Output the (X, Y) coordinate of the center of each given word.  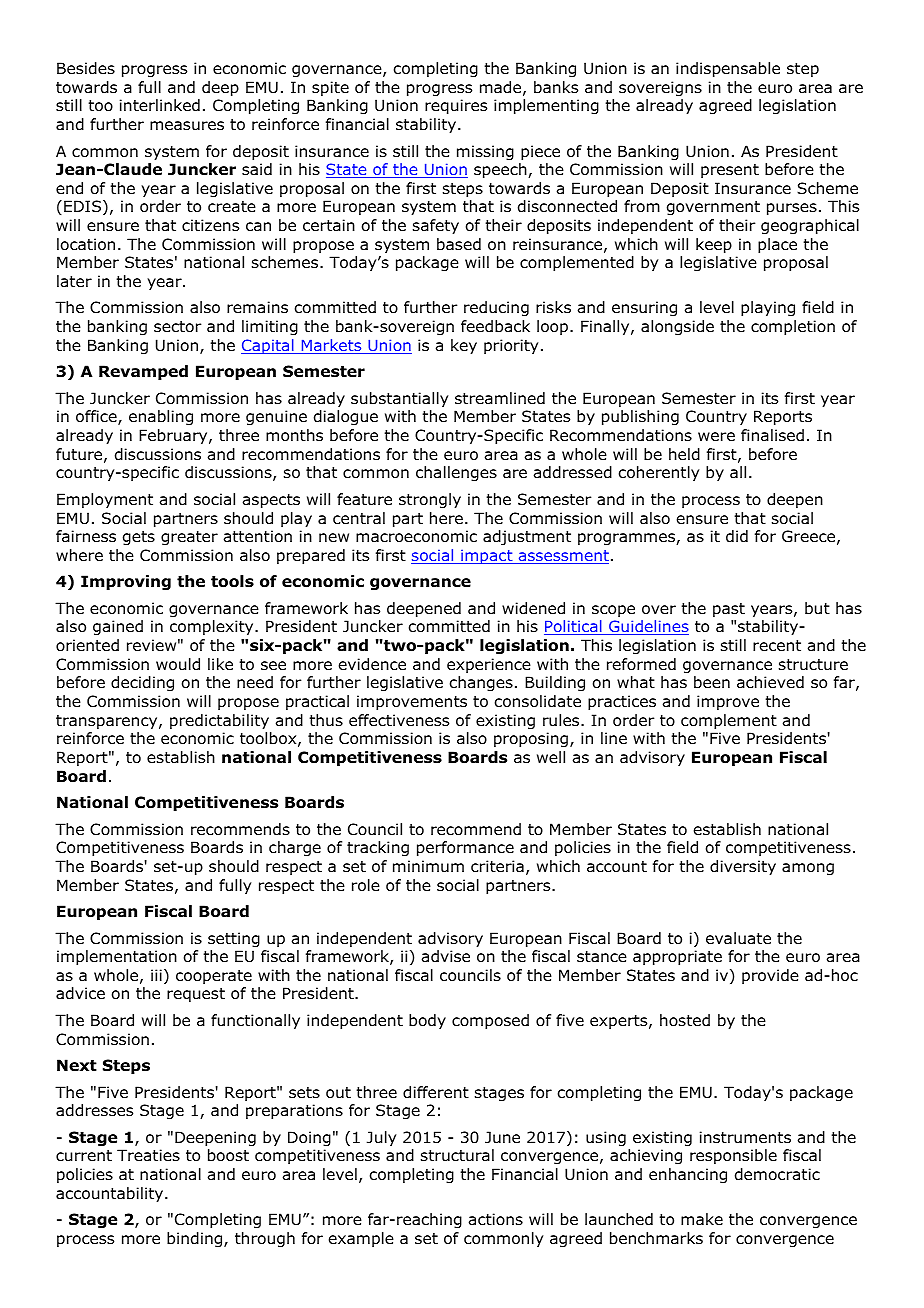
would (178, 664)
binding (196, 1239)
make (702, 1219)
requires (456, 106)
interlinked (160, 105)
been (712, 682)
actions (496, 1219)
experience (489, 665)
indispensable (728, 69)
